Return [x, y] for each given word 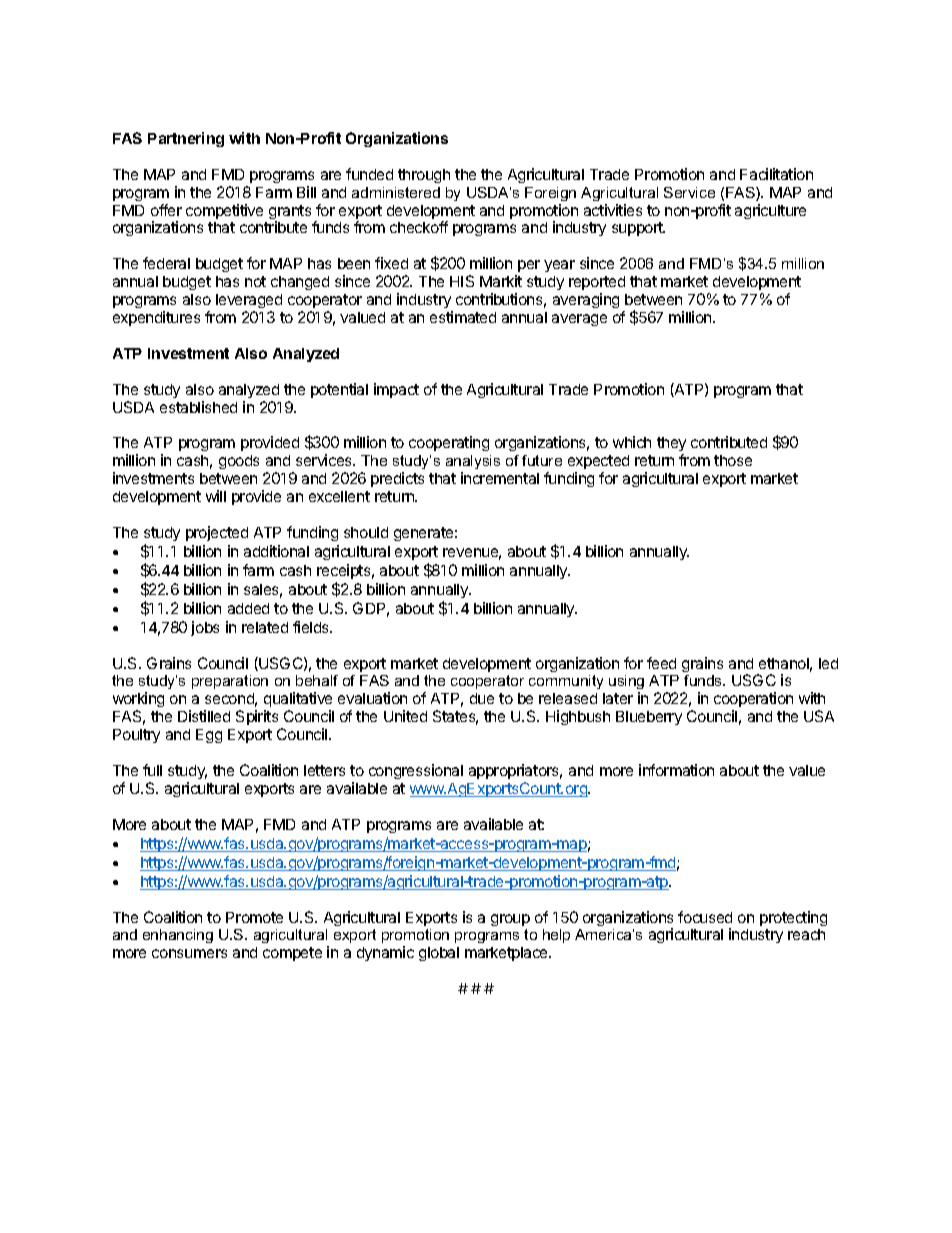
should [366, 532]
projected [217, 533]
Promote [254, 917]
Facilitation [776, 174]
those [733, 460]
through [424, 176]
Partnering [186, 139]
